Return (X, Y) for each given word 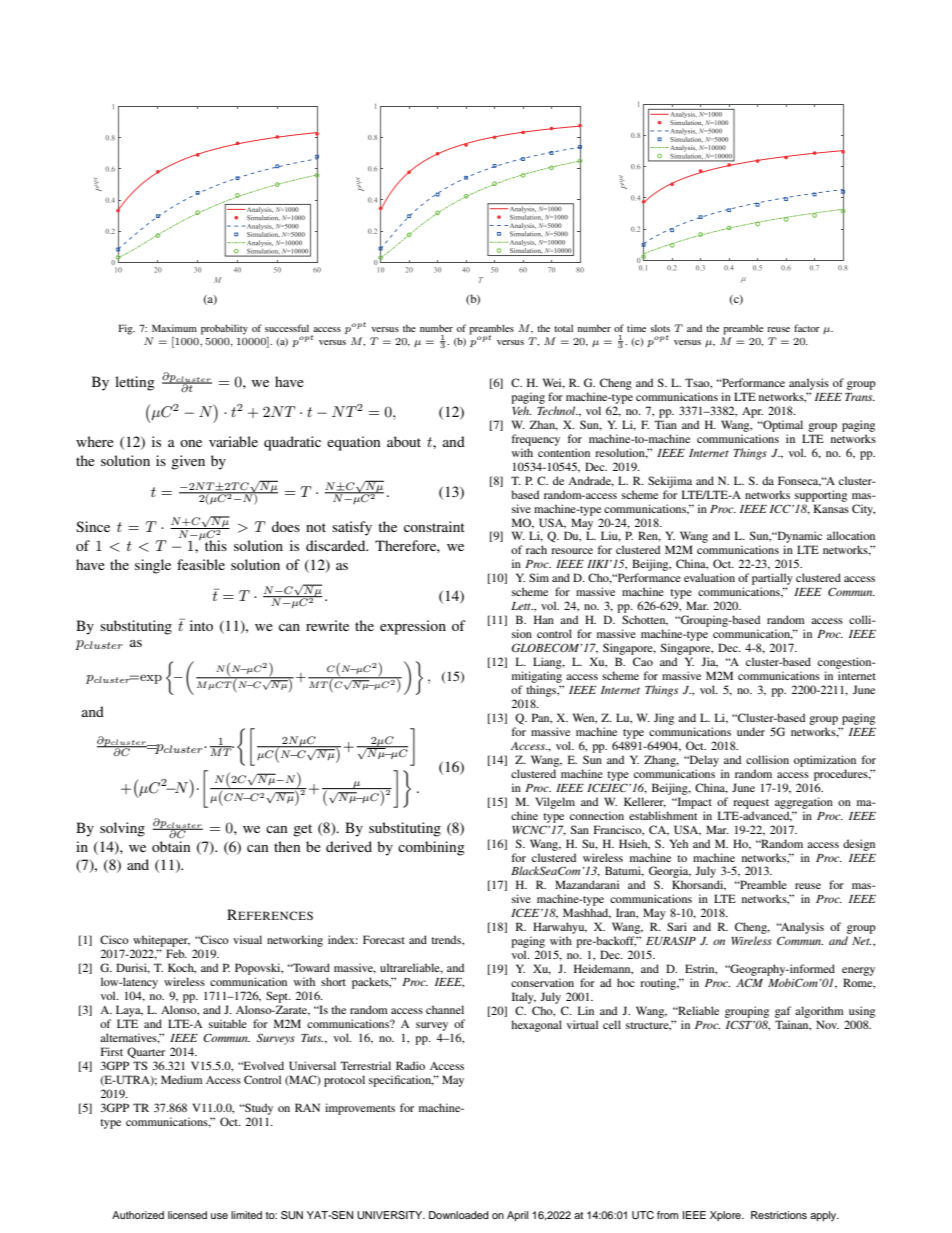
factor (807, 328)
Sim (539, 577)
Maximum (174, 328)
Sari (677, 926)
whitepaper (160, 942)
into (201, 625)
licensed (187, 1215)
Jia (709, 662)
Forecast (384, 939)
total (563, 328)
